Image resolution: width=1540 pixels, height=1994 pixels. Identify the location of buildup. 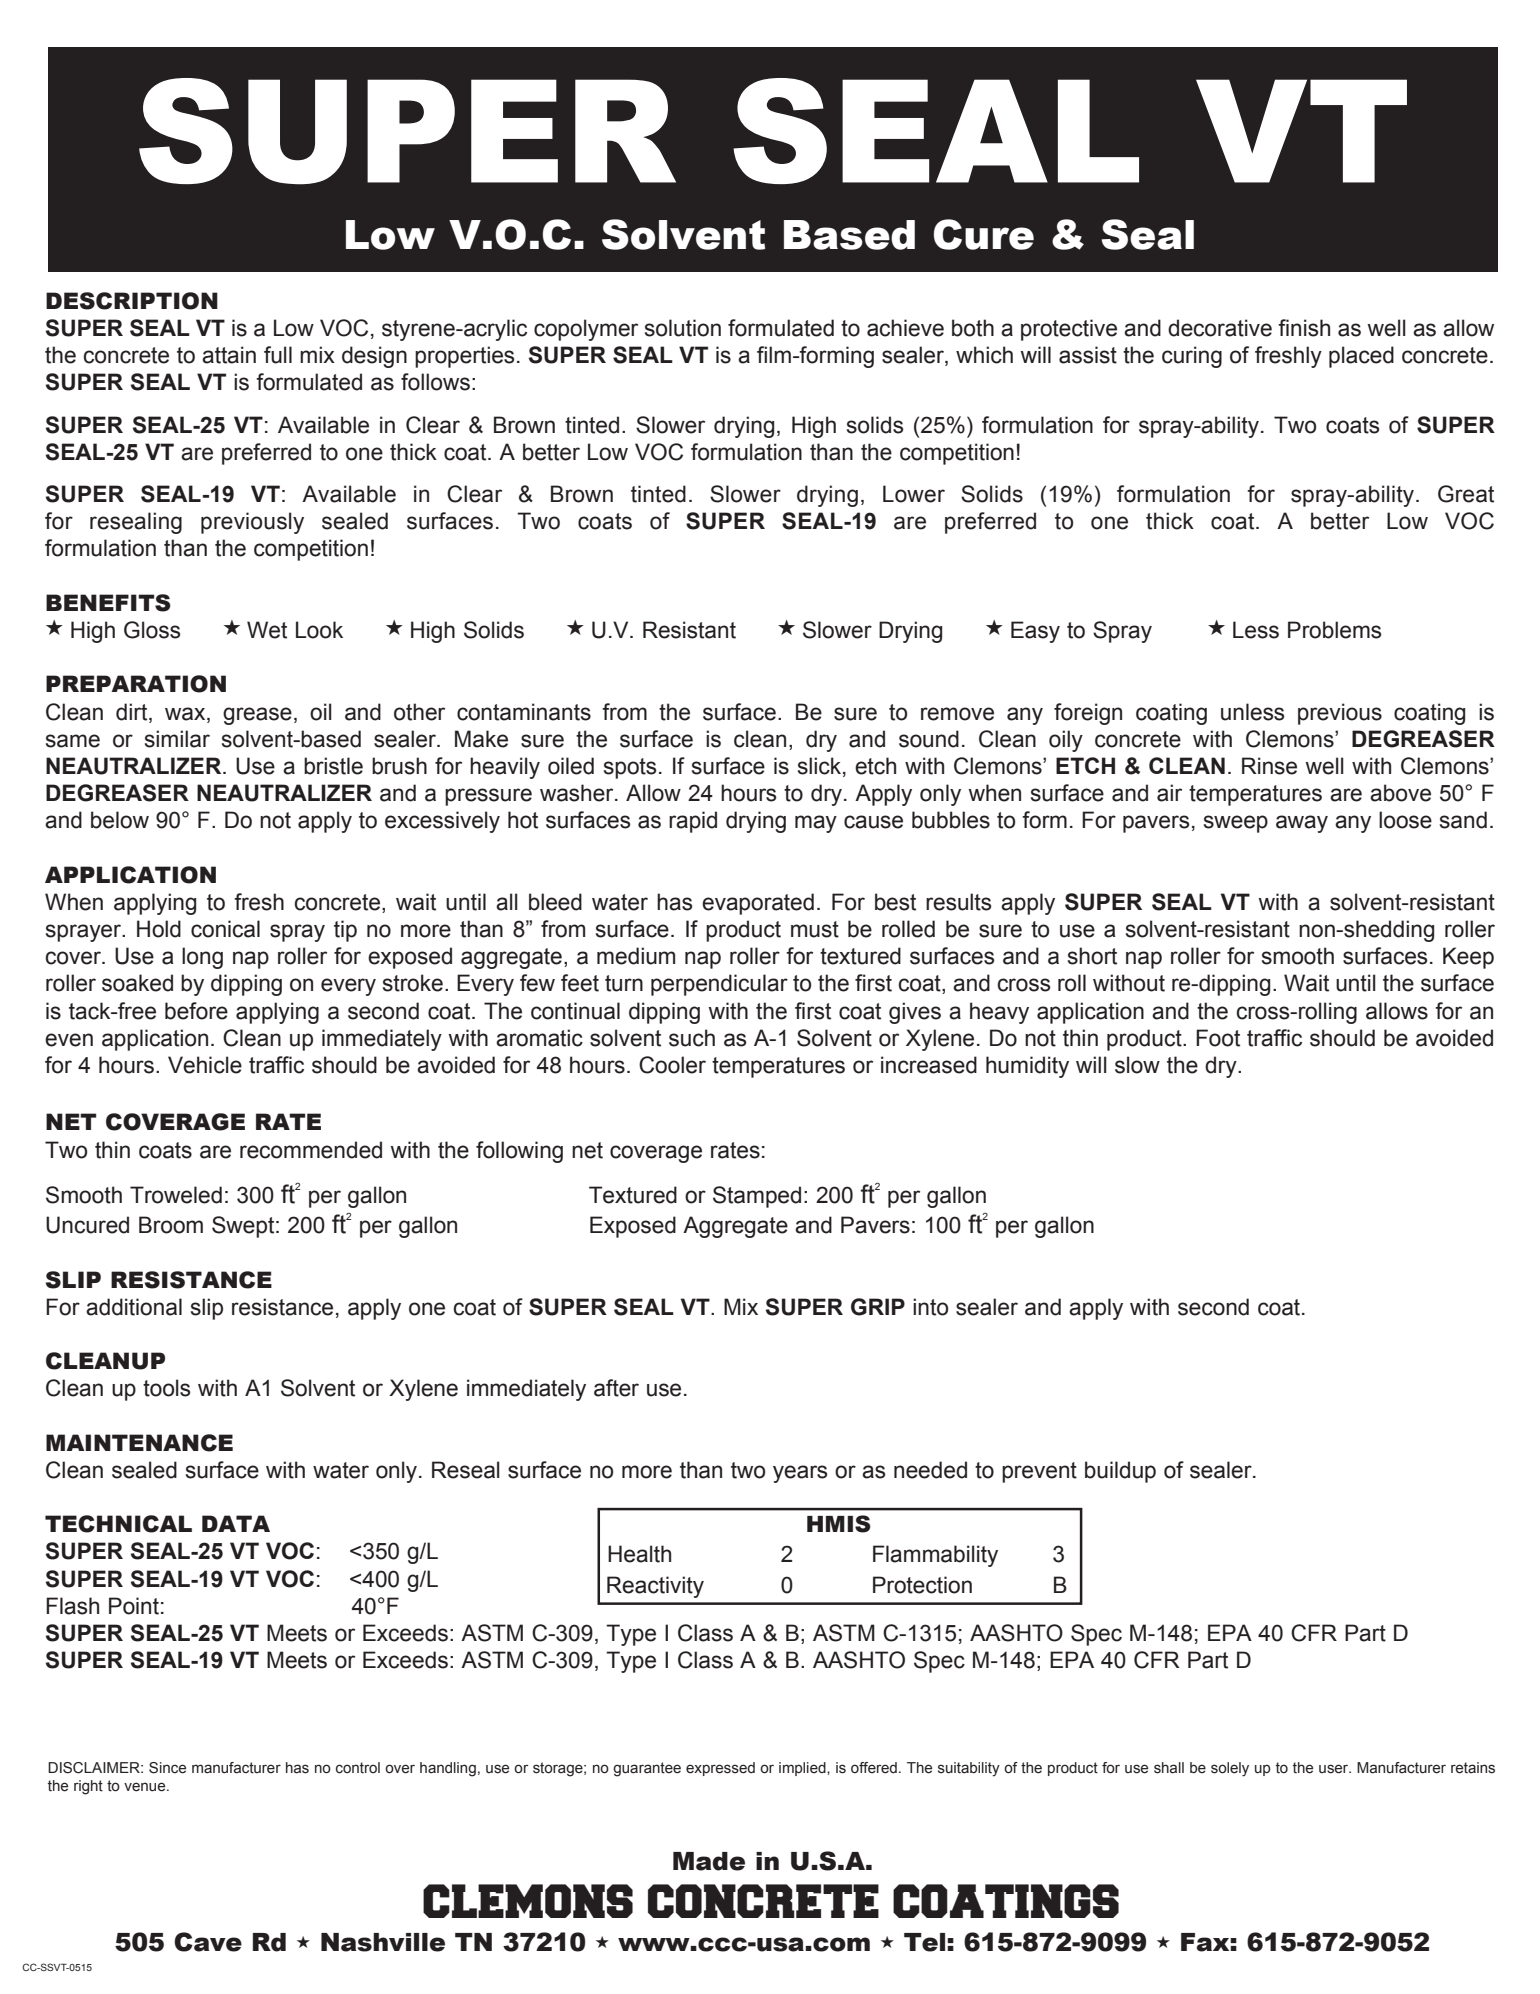
(1120, 1472).
